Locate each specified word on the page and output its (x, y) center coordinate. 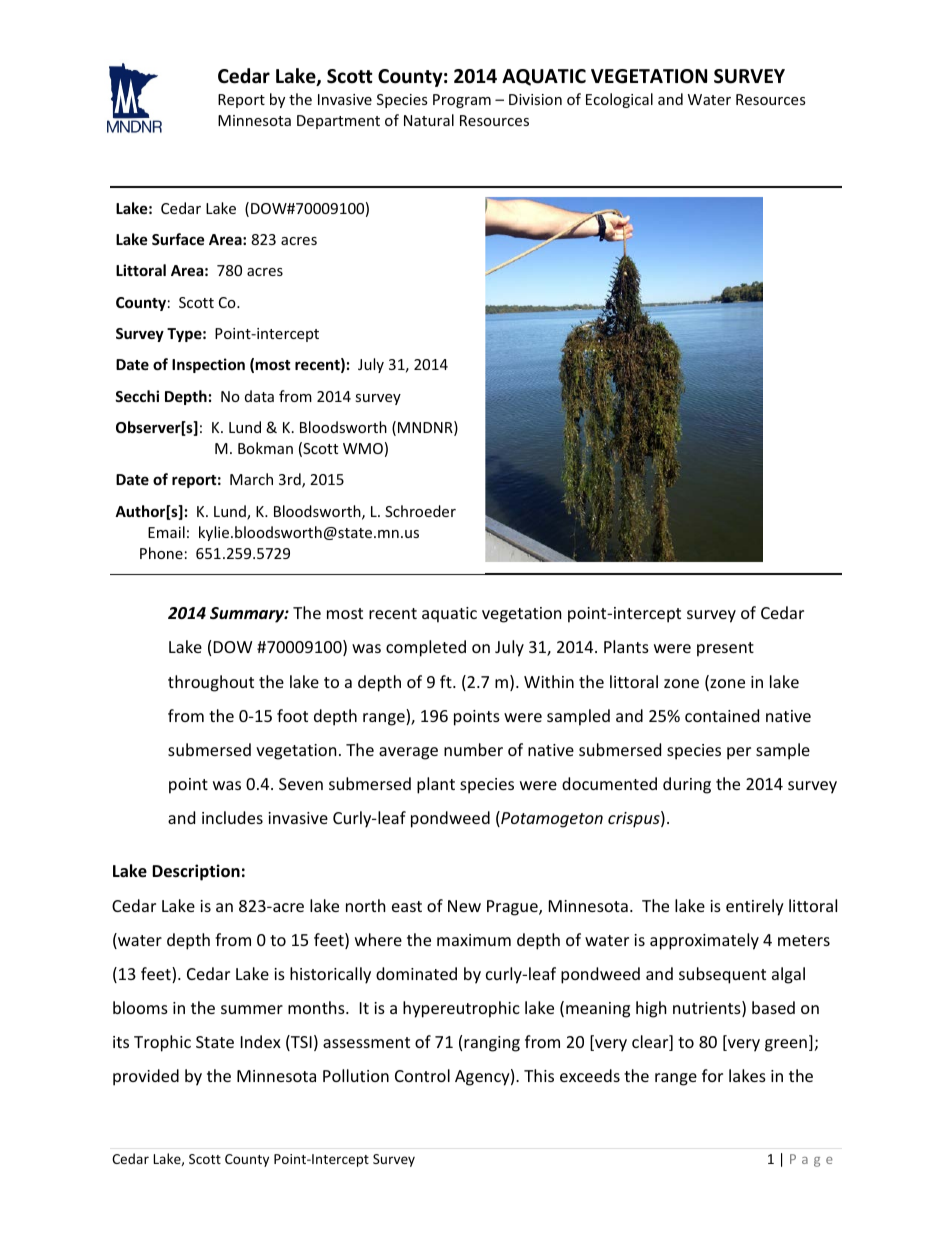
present (725, 649)
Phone (161, 553)
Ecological (619, 100)
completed (426, 648)
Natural (429, 120)
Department (338, 122)
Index (261, 1041)
